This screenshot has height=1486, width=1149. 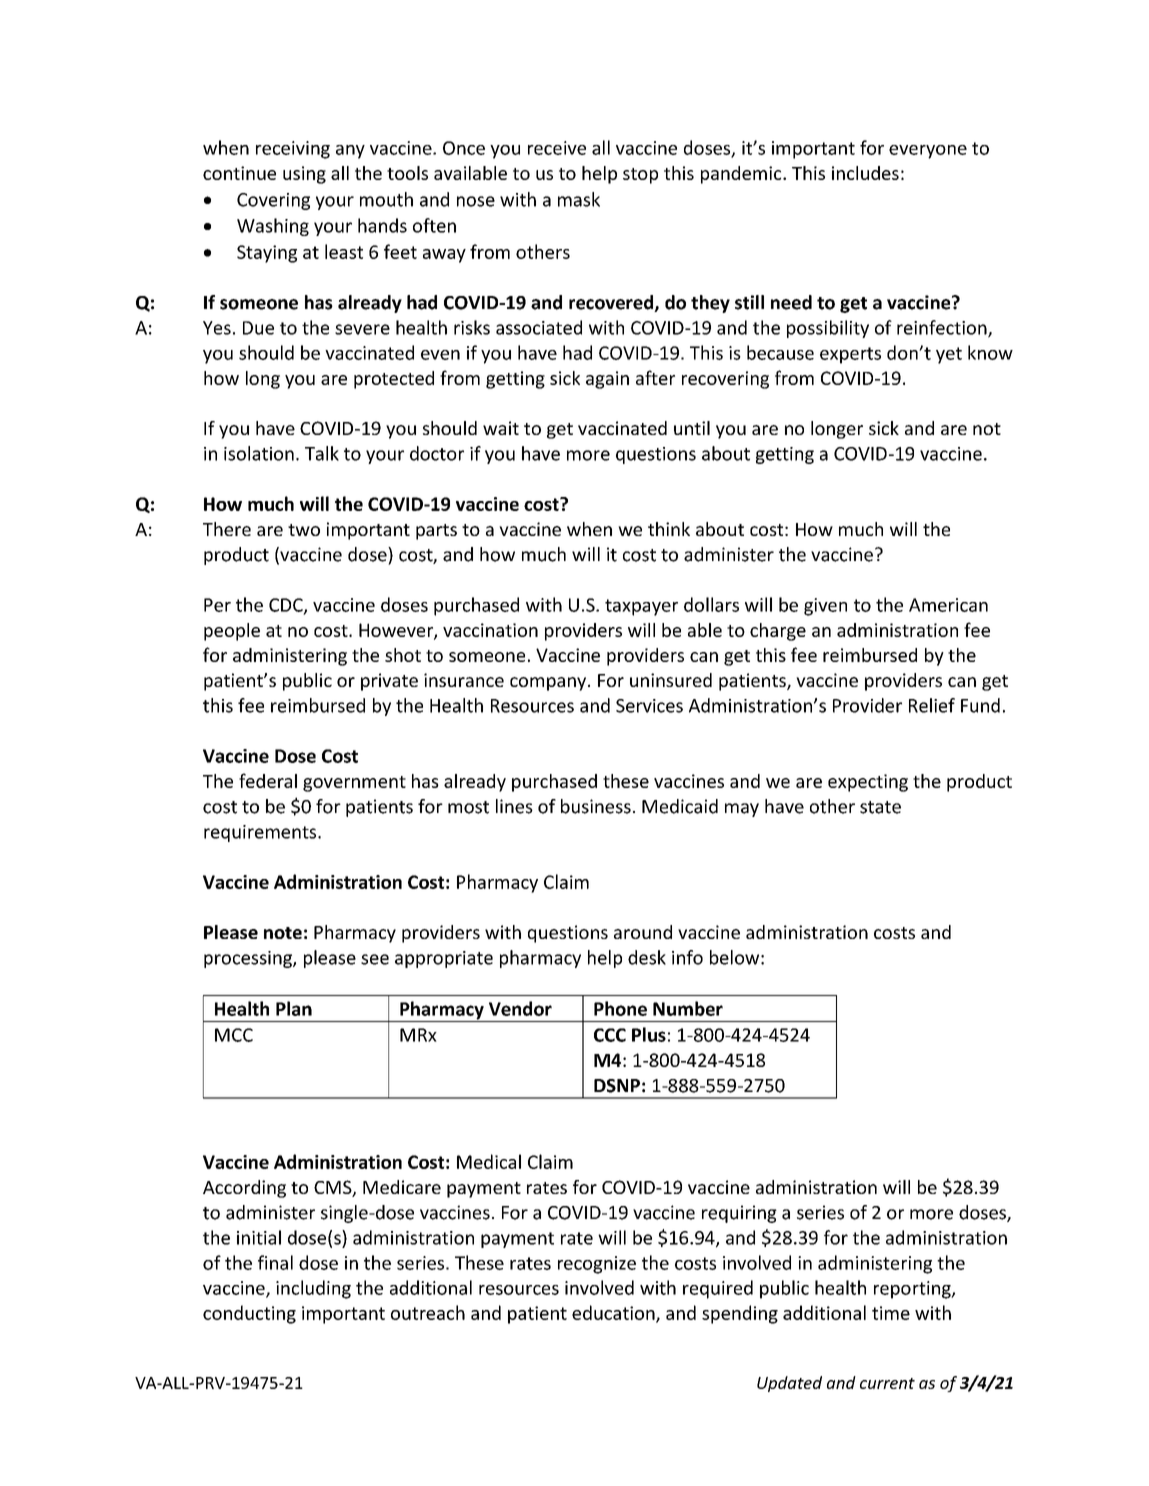 What do you see at coordinates (850, 355) in the screenshot?
I see `experts` at bounding box center [850, 355].
